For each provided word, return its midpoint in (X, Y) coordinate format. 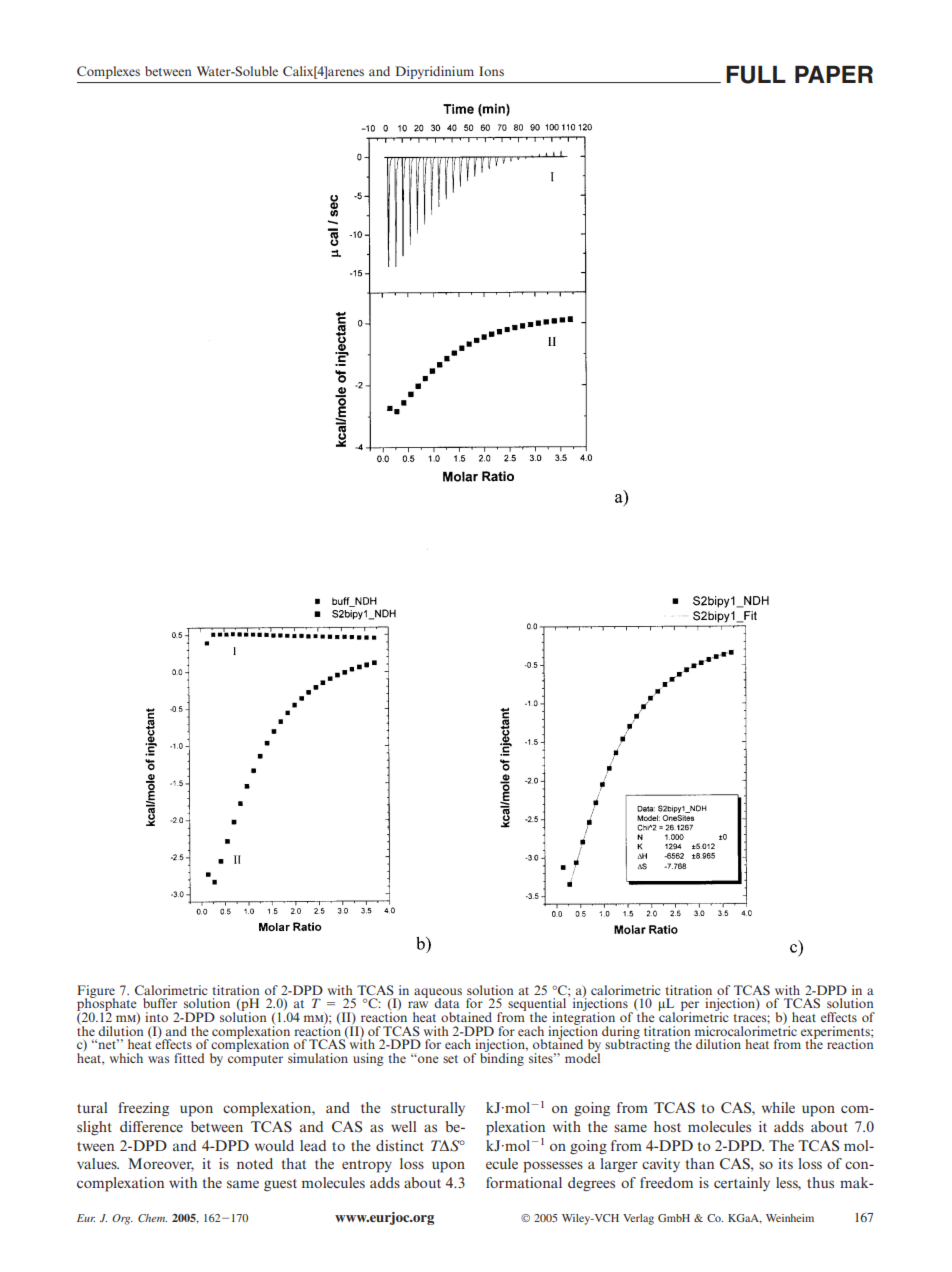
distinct (400, 1145)
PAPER (834, 74)
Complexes (108, 72)
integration (582, 1018)
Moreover (161, 1164)
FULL (756, 75)
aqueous (438, 994)
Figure (96, 992)
